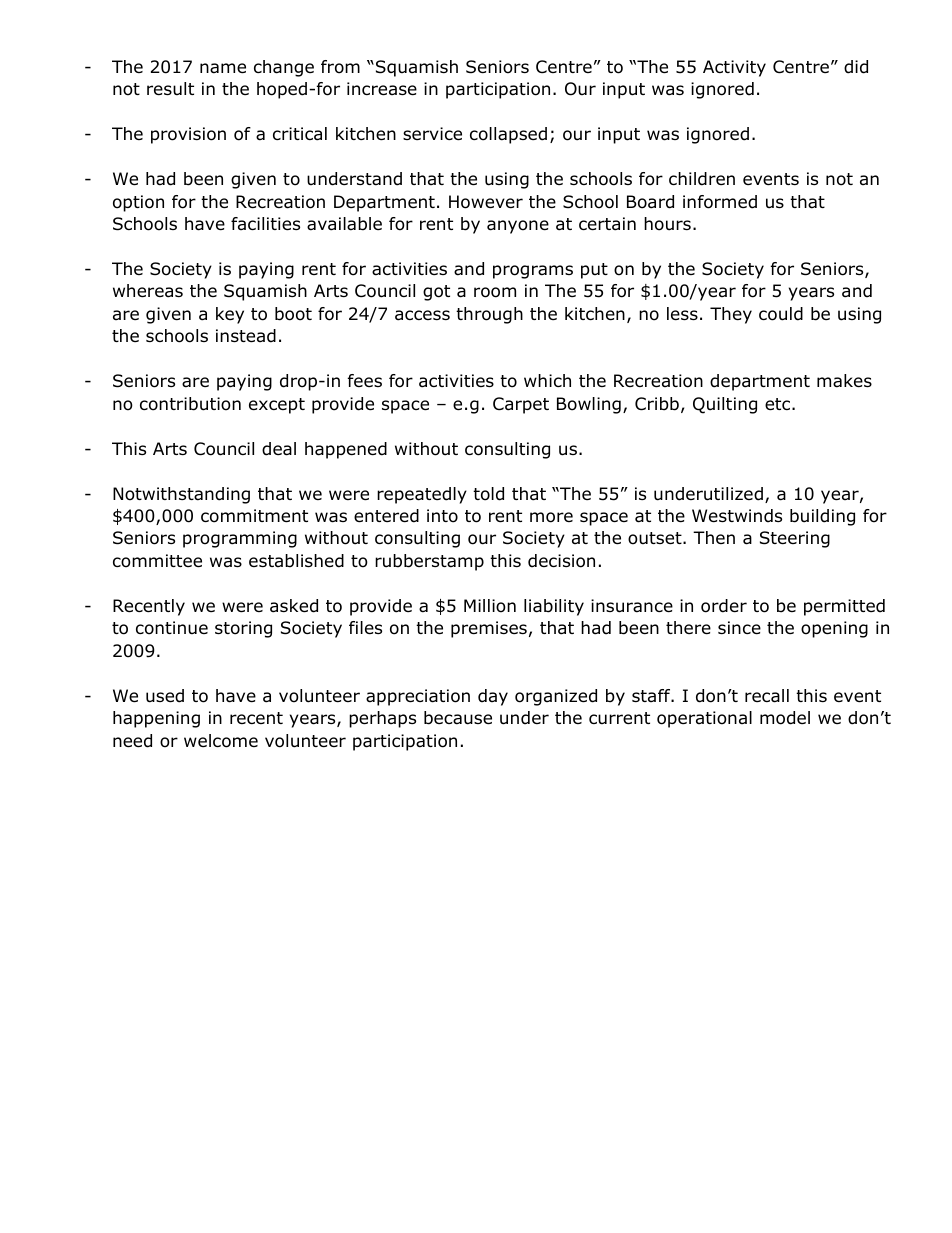 This image has height=1233, width=952. What do you see at coordinates (190, 404) in the image?
I see `contribution` at bounding box center [190, 404].
